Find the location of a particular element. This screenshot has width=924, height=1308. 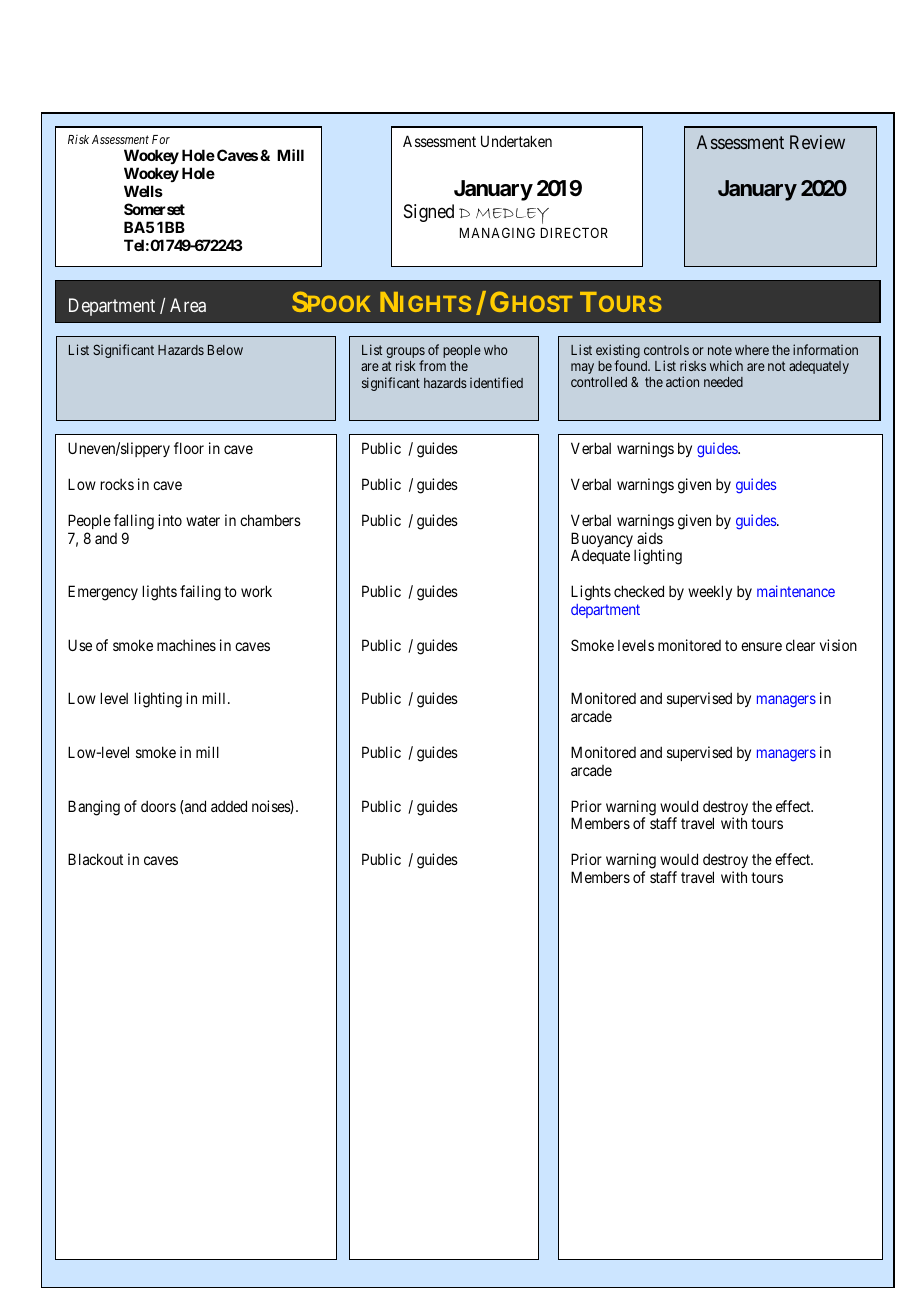

doors is located at coordinates (158, 806).
